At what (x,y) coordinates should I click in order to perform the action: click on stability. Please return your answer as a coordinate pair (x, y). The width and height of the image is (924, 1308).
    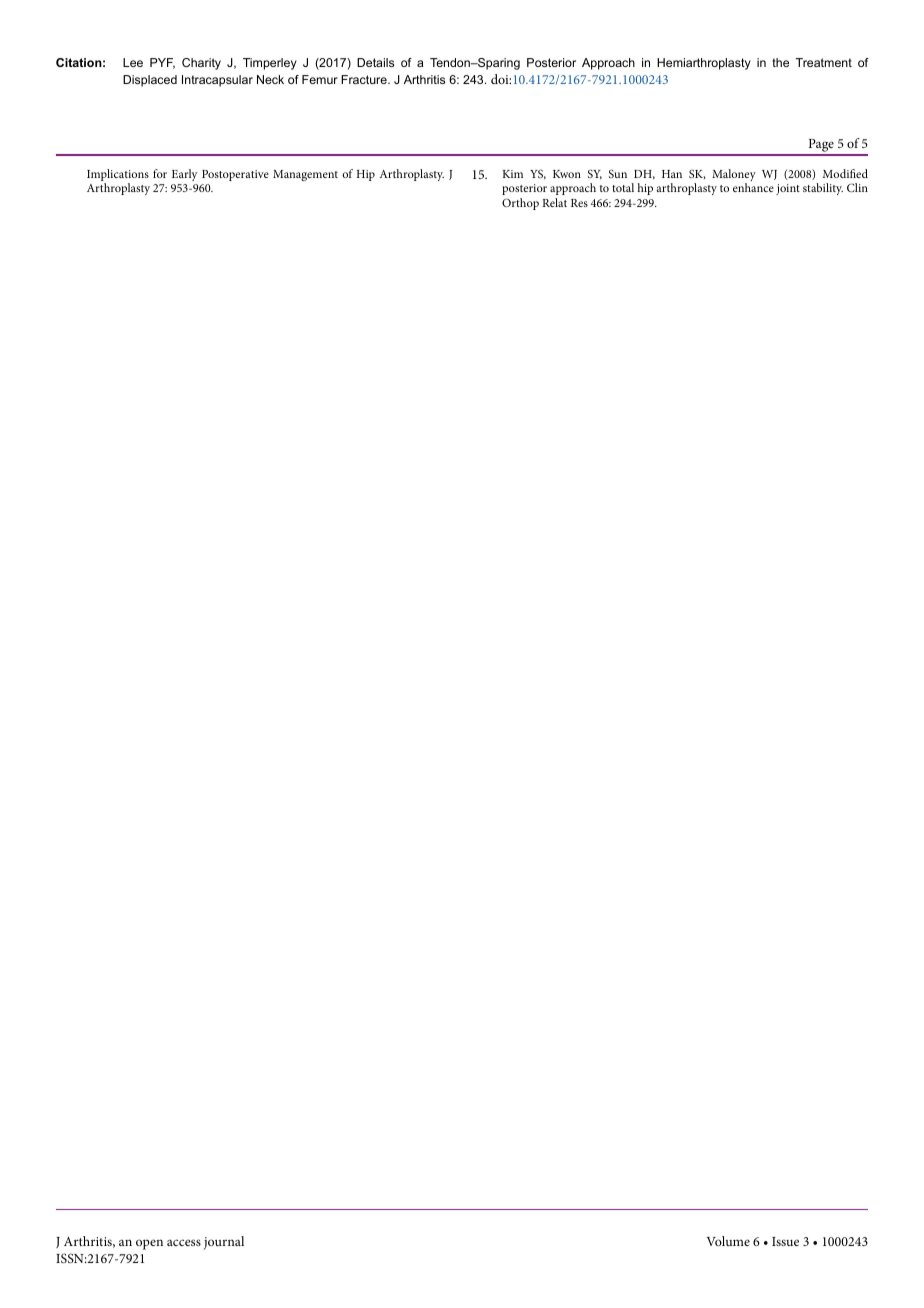
    Looking at the image, I should click on (823, 189).
